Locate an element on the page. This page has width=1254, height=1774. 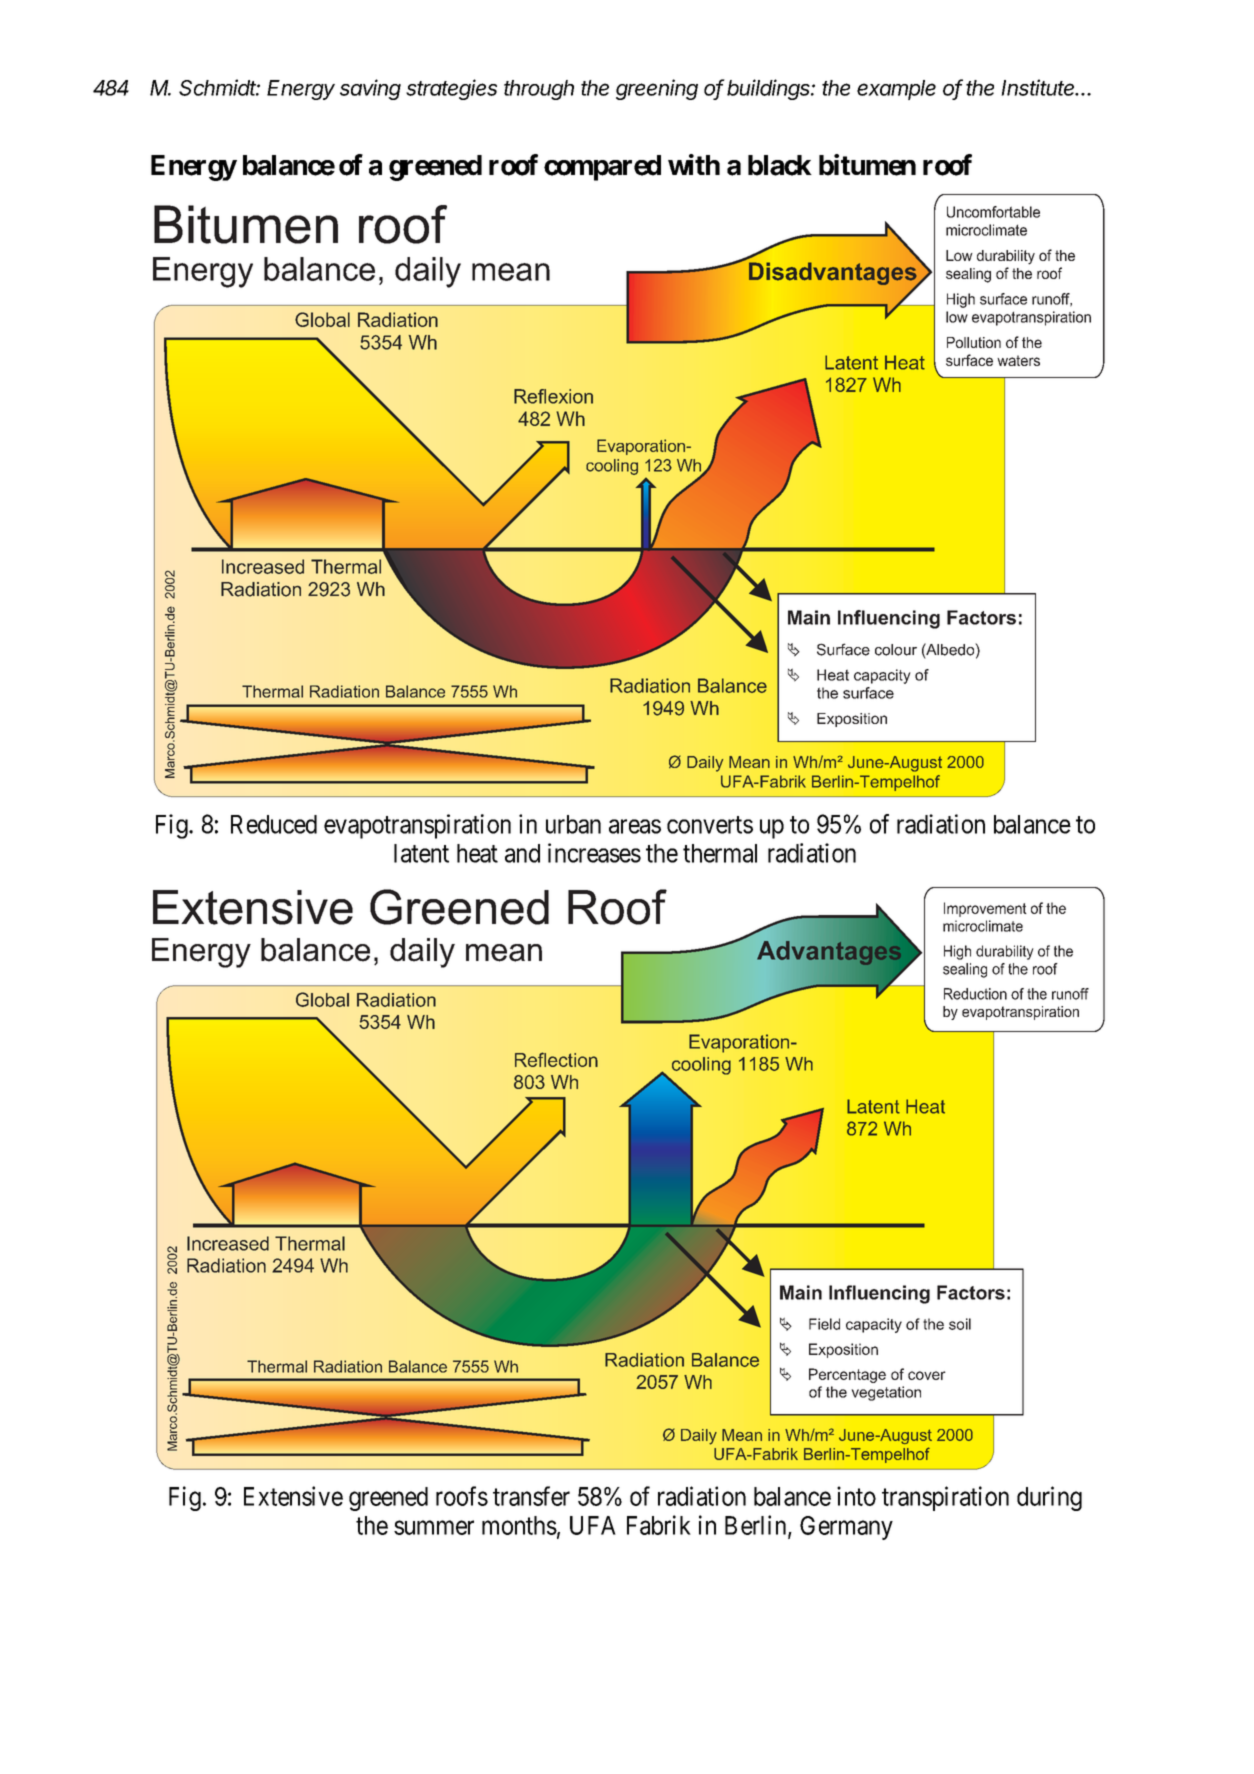
example is located at coordinates (896, 90).
